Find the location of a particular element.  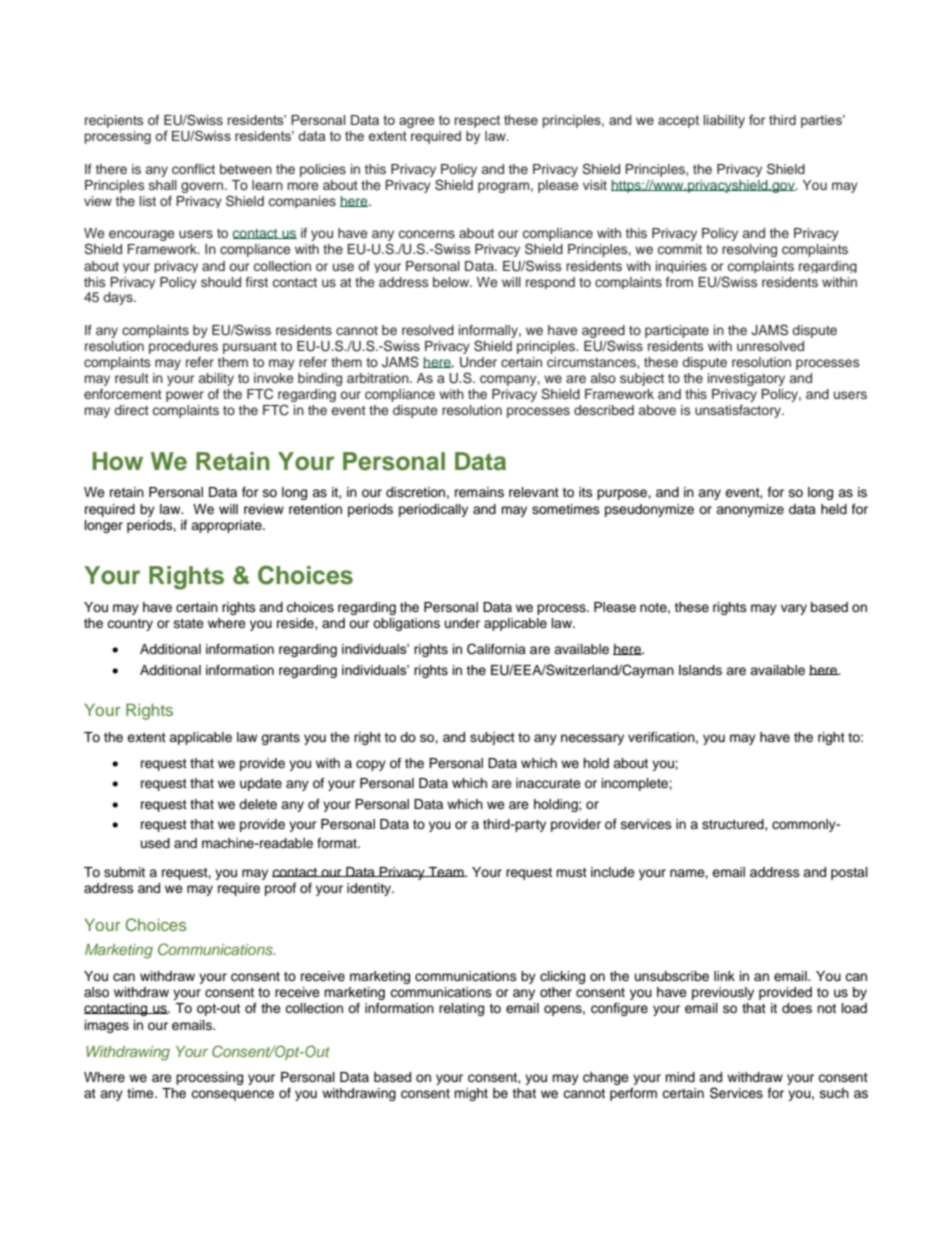

respect is located at coordinates (477, 121).
